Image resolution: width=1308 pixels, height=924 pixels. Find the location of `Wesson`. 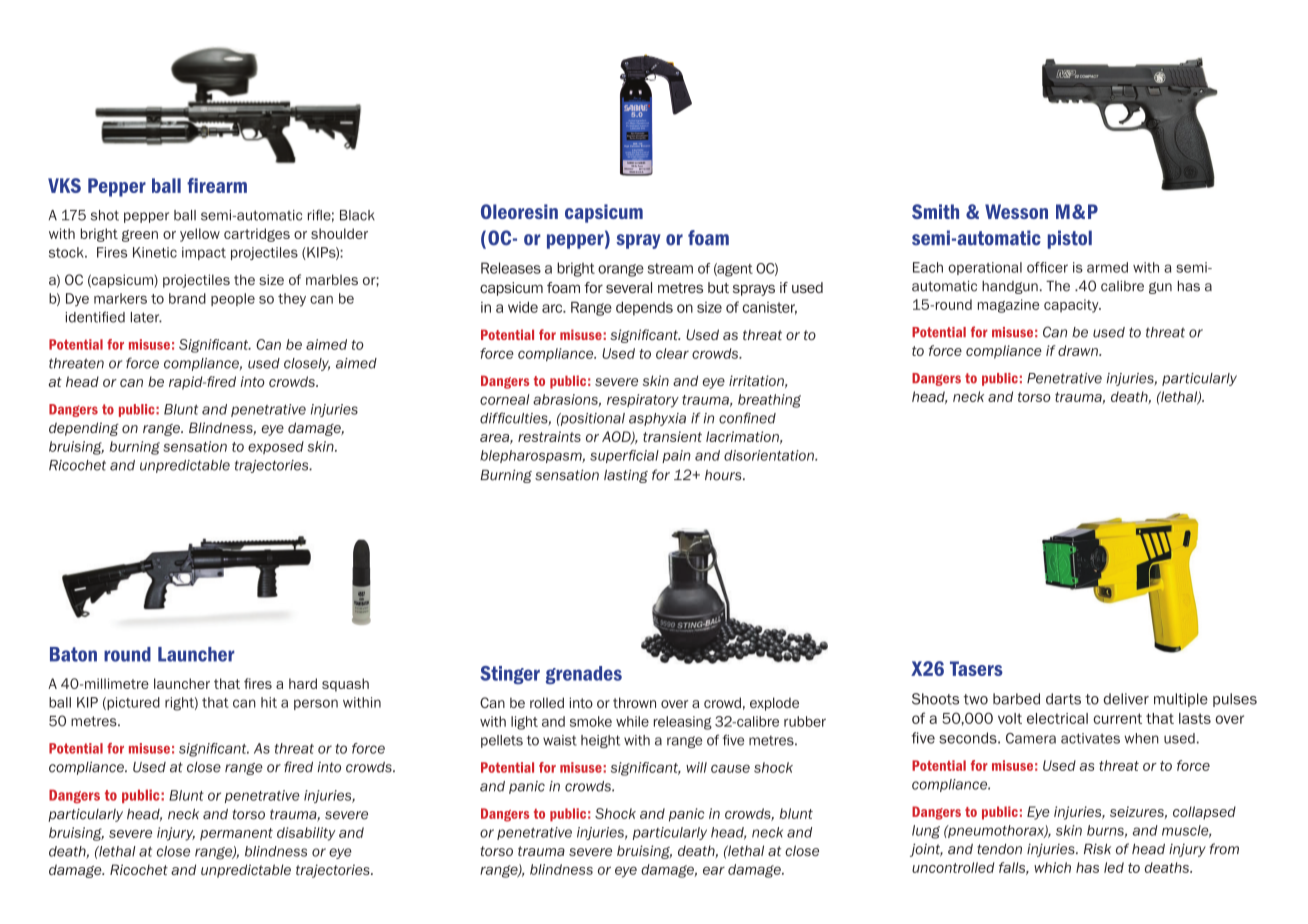

Wesson is located at coordinates (1016, 211).
